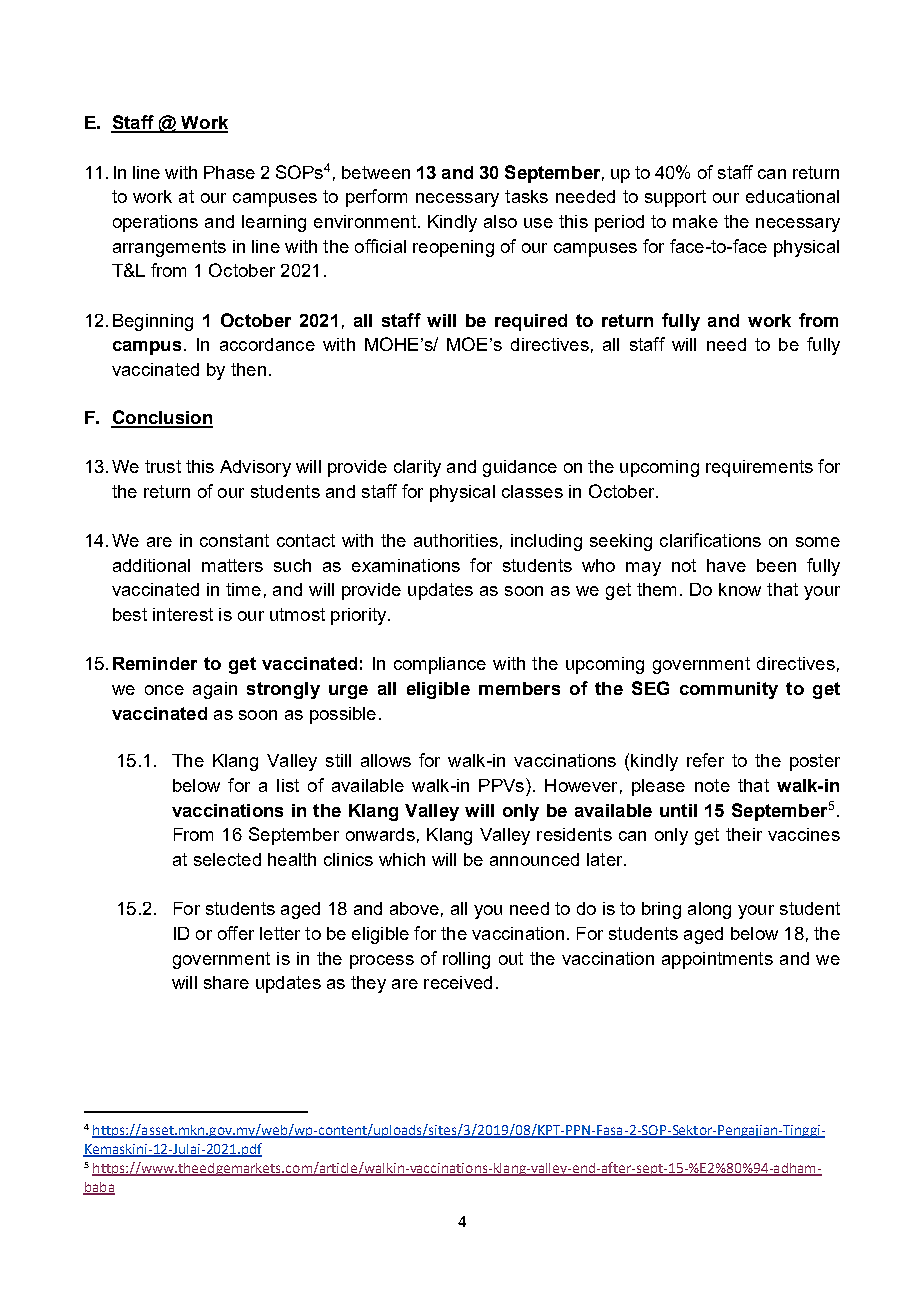 The width and height of the screenshot is (924, 1308). What do you see at coordinates (792, 196) in the screenshot?
I see `educational` at bounding box center [792, 196].
